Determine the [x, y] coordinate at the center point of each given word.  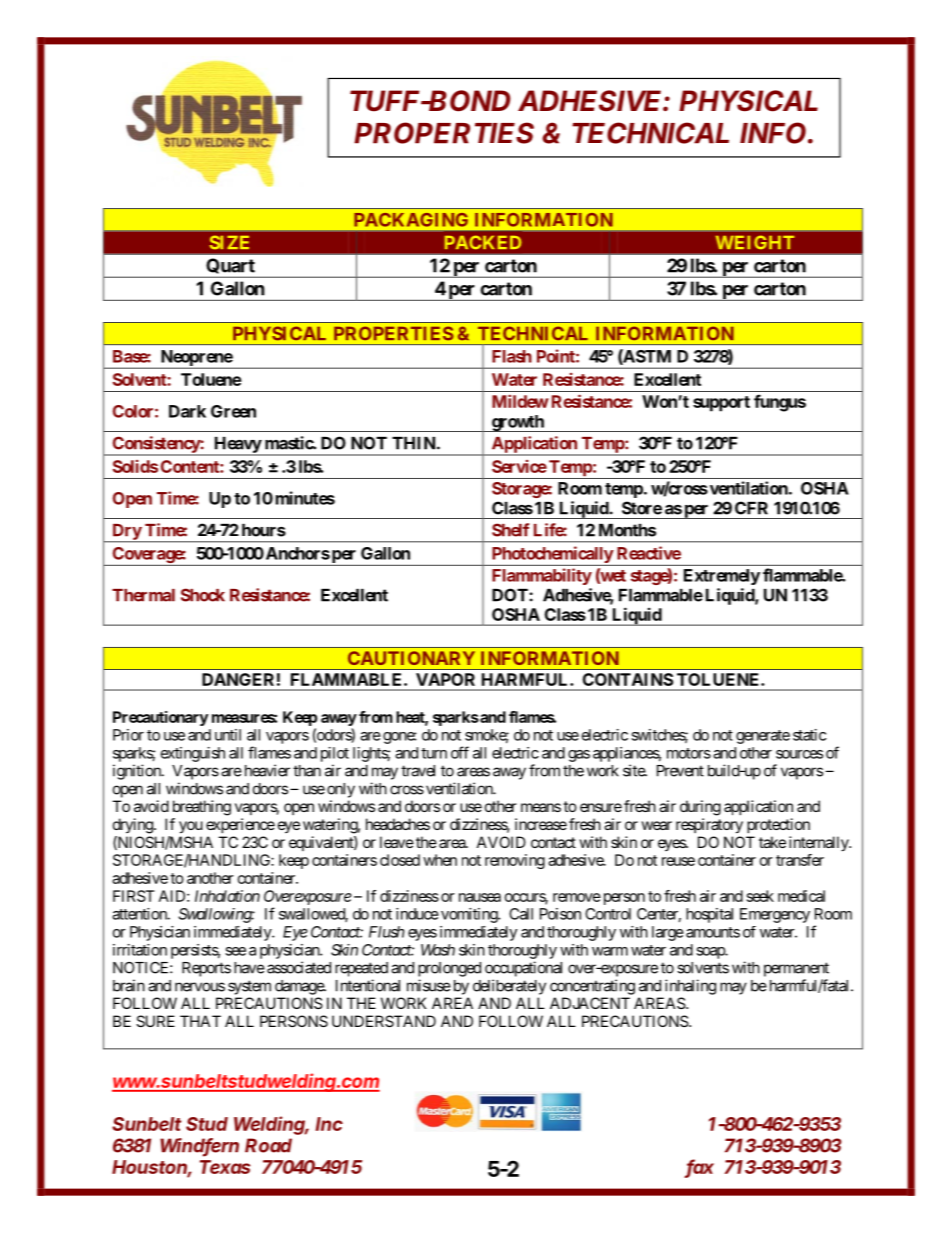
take [772, 842]
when [440, 860]
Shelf [510, 530]
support [721, 404]
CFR [751, 508]
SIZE [229, 242]
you [191, 827]
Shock [203, 595]
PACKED [483, 242]
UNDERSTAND [384, 1021]
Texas [225, 1167]
